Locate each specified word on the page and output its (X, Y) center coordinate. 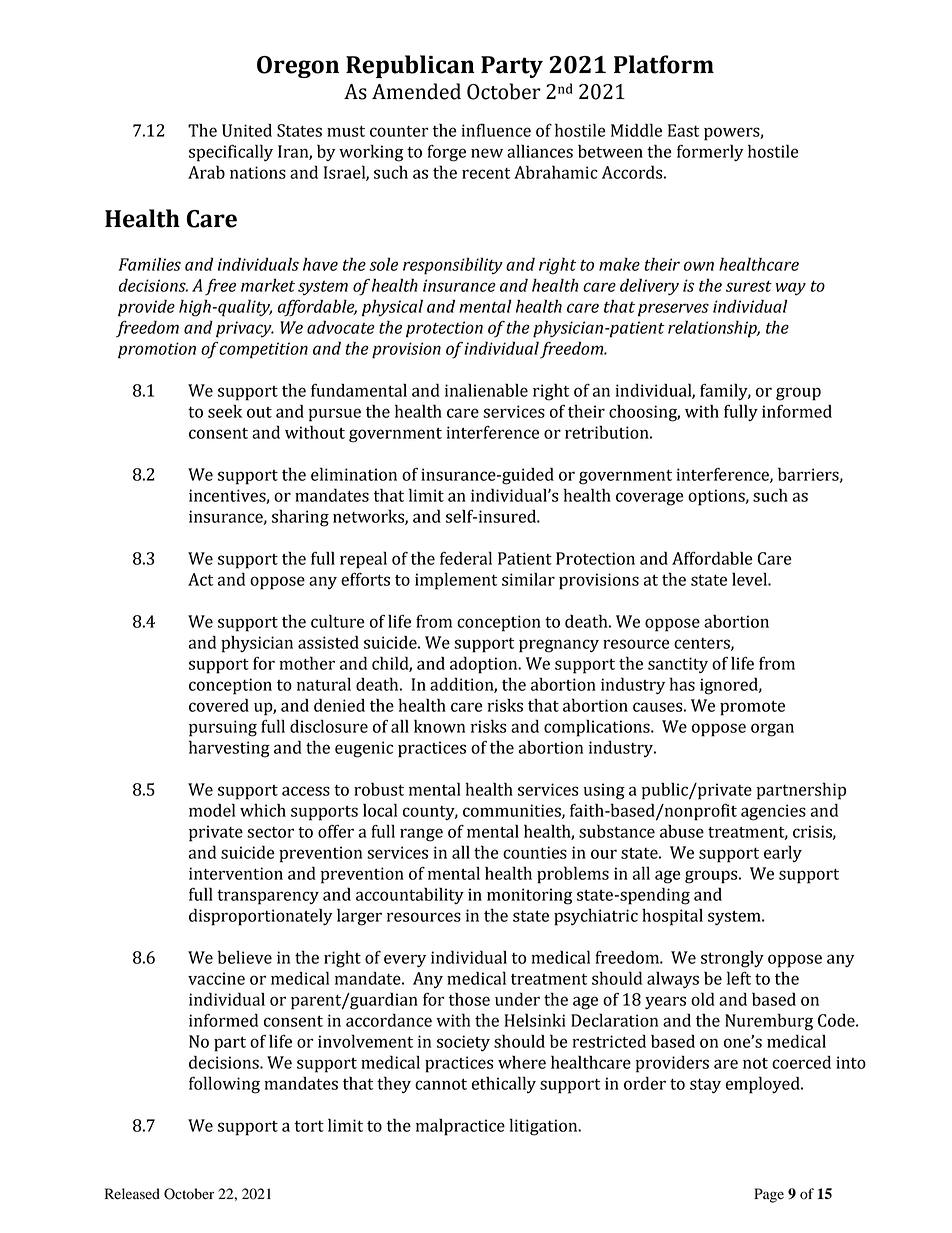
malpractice (460, 1127)
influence (496, 130)
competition (263, 350)
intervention (236, 873)
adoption (485, 665)
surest (749, 286)
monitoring (530, 896)
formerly (710, 152)
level (750, 579)
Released (132, 1194)
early (783, 853)
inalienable (486, 390)
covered (219, 705)
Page (769, 1195)
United (247, 130)
